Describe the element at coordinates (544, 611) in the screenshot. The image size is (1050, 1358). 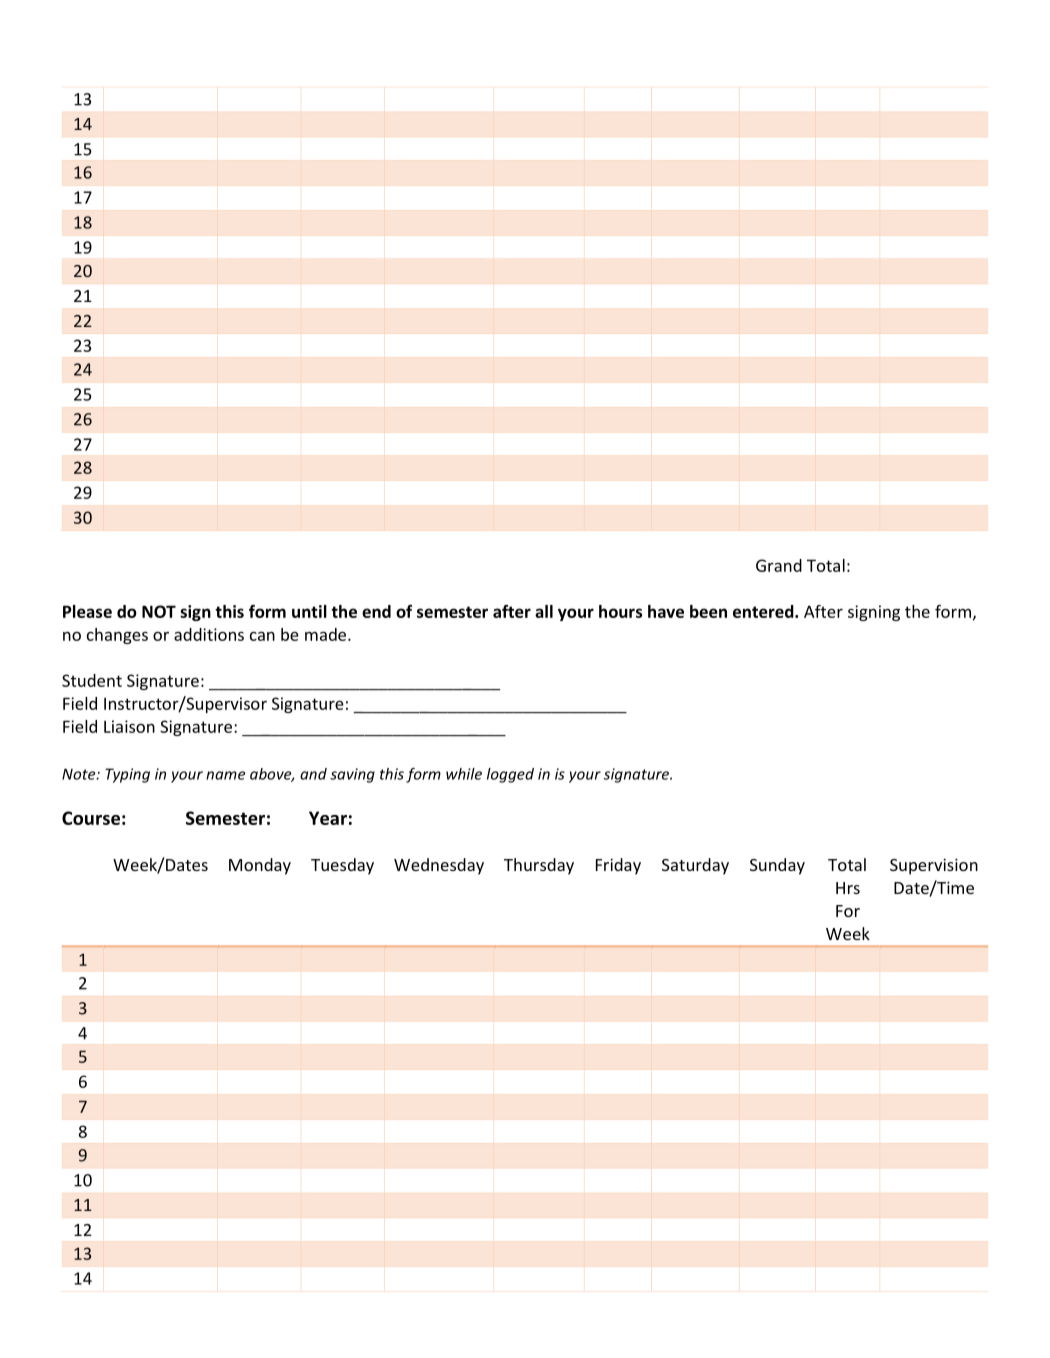
I see `all` at that location.
